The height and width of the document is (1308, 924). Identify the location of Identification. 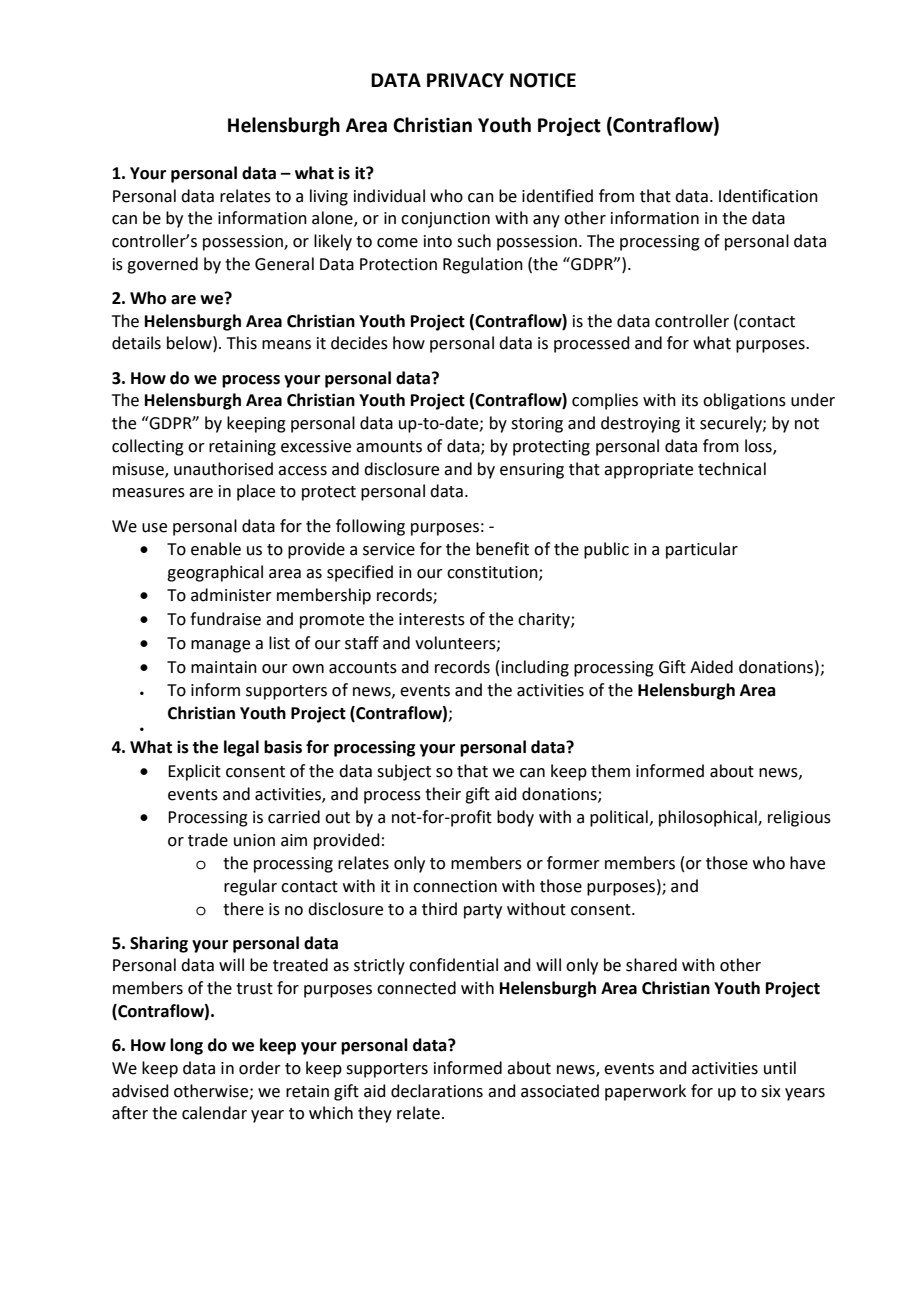
(768, 196).
